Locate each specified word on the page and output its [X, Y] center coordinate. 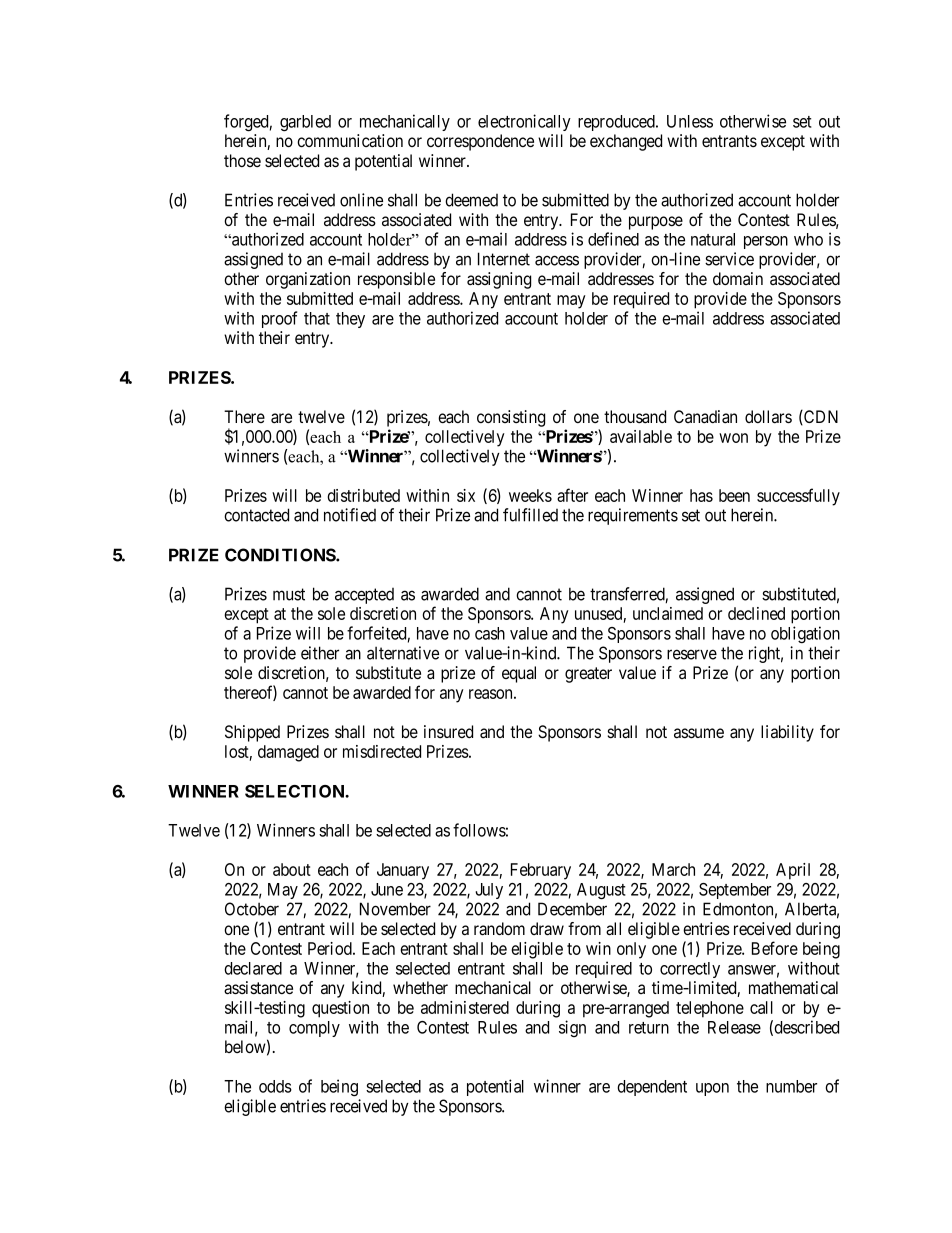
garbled [305, 123]
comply [314, 1029]
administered [465, 1007]
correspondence [480, 142]
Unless [690, 121]
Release [734, 1027]
